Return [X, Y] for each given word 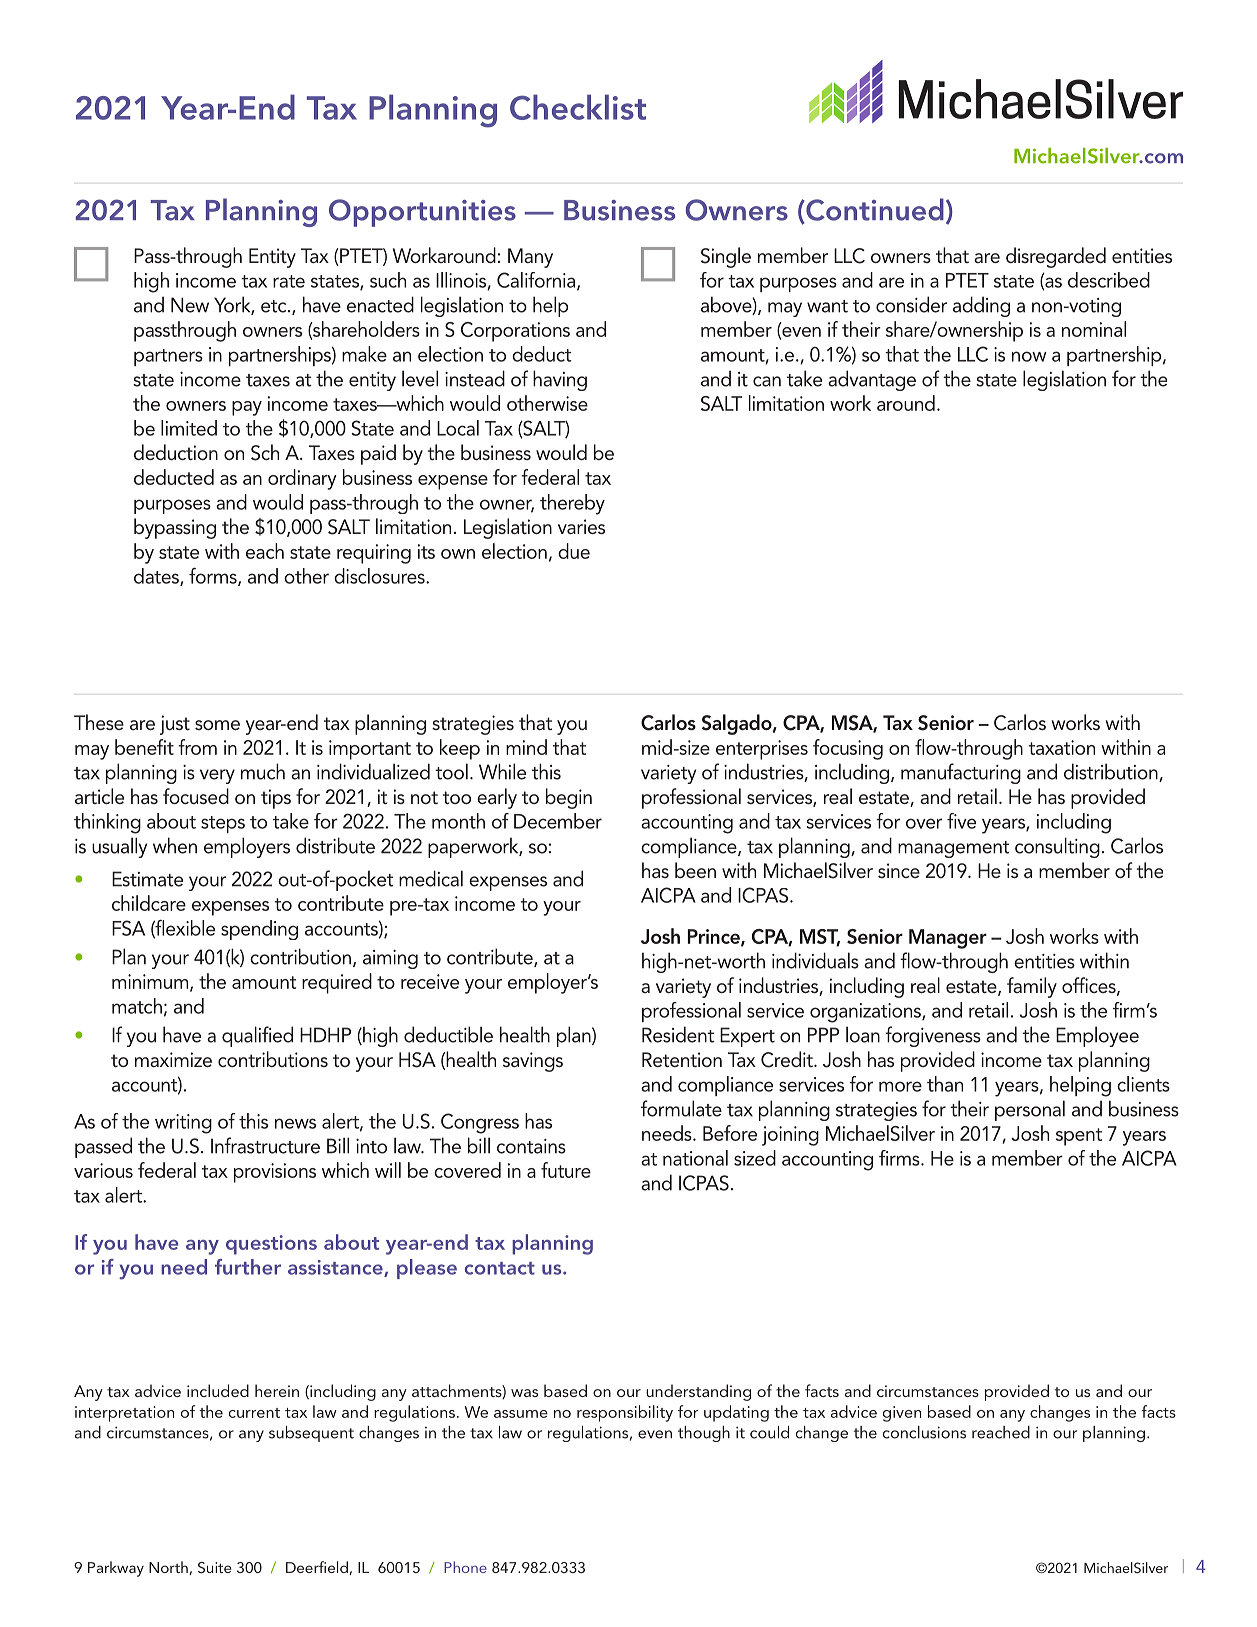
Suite [215, 1568]
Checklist [578, 107]
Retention [682, 1059]
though [704, 1434]
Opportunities [422, 213]
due [574, 551]
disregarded [1056, 257]
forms [214, 576]
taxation [1061, 747]
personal [1030, 1110]
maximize [173, 1059]
